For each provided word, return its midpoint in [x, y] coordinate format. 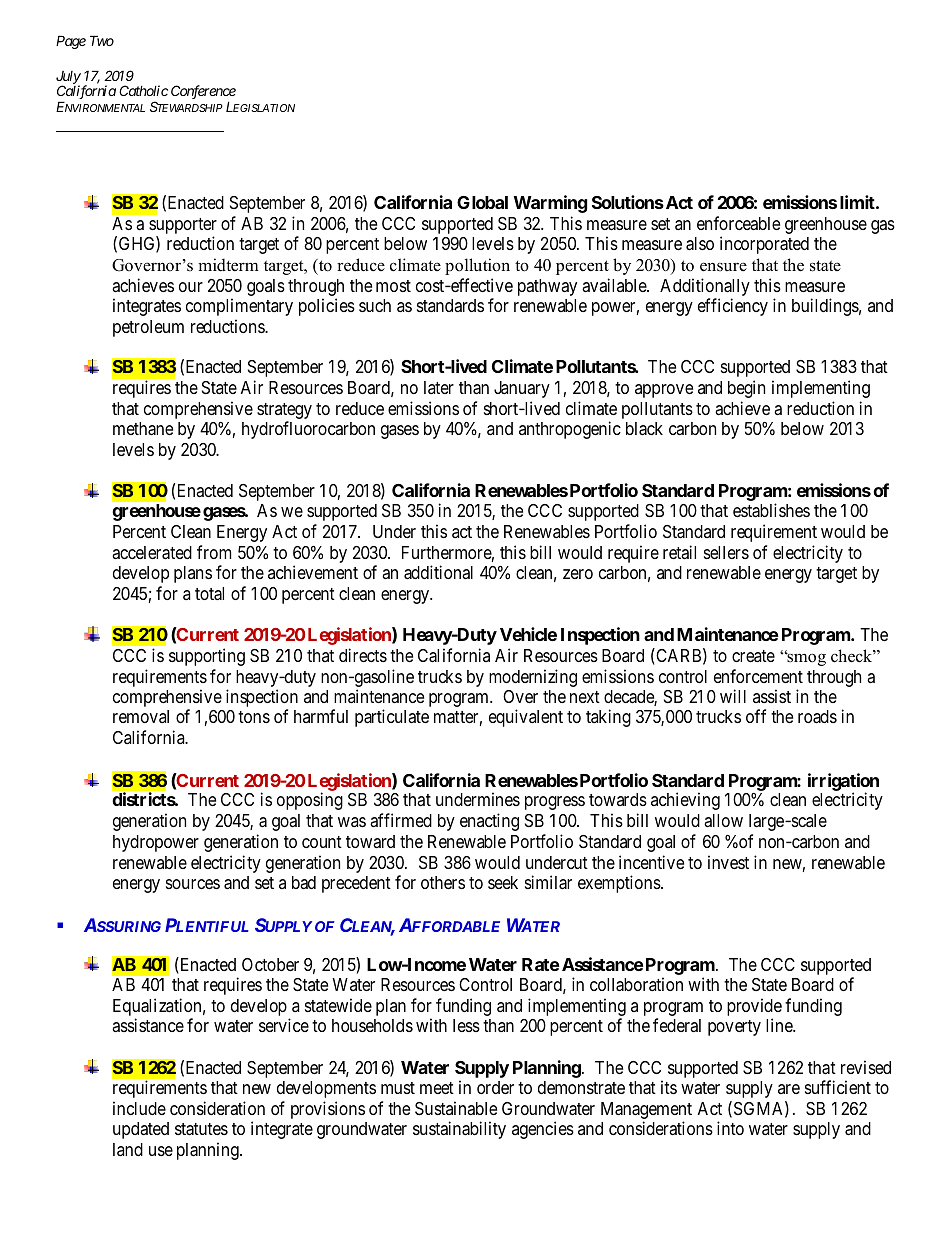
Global [482, 202]
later [439, 387]
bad [304, 882]
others [443, 882]
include [139, 1108]
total [209, 594]
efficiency [733, 307]
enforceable [738, 223]
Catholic [143, 90]
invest [728, 862]
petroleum [148, 328]
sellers [726, 552]
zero [578, 574]
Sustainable [456, 1108]
